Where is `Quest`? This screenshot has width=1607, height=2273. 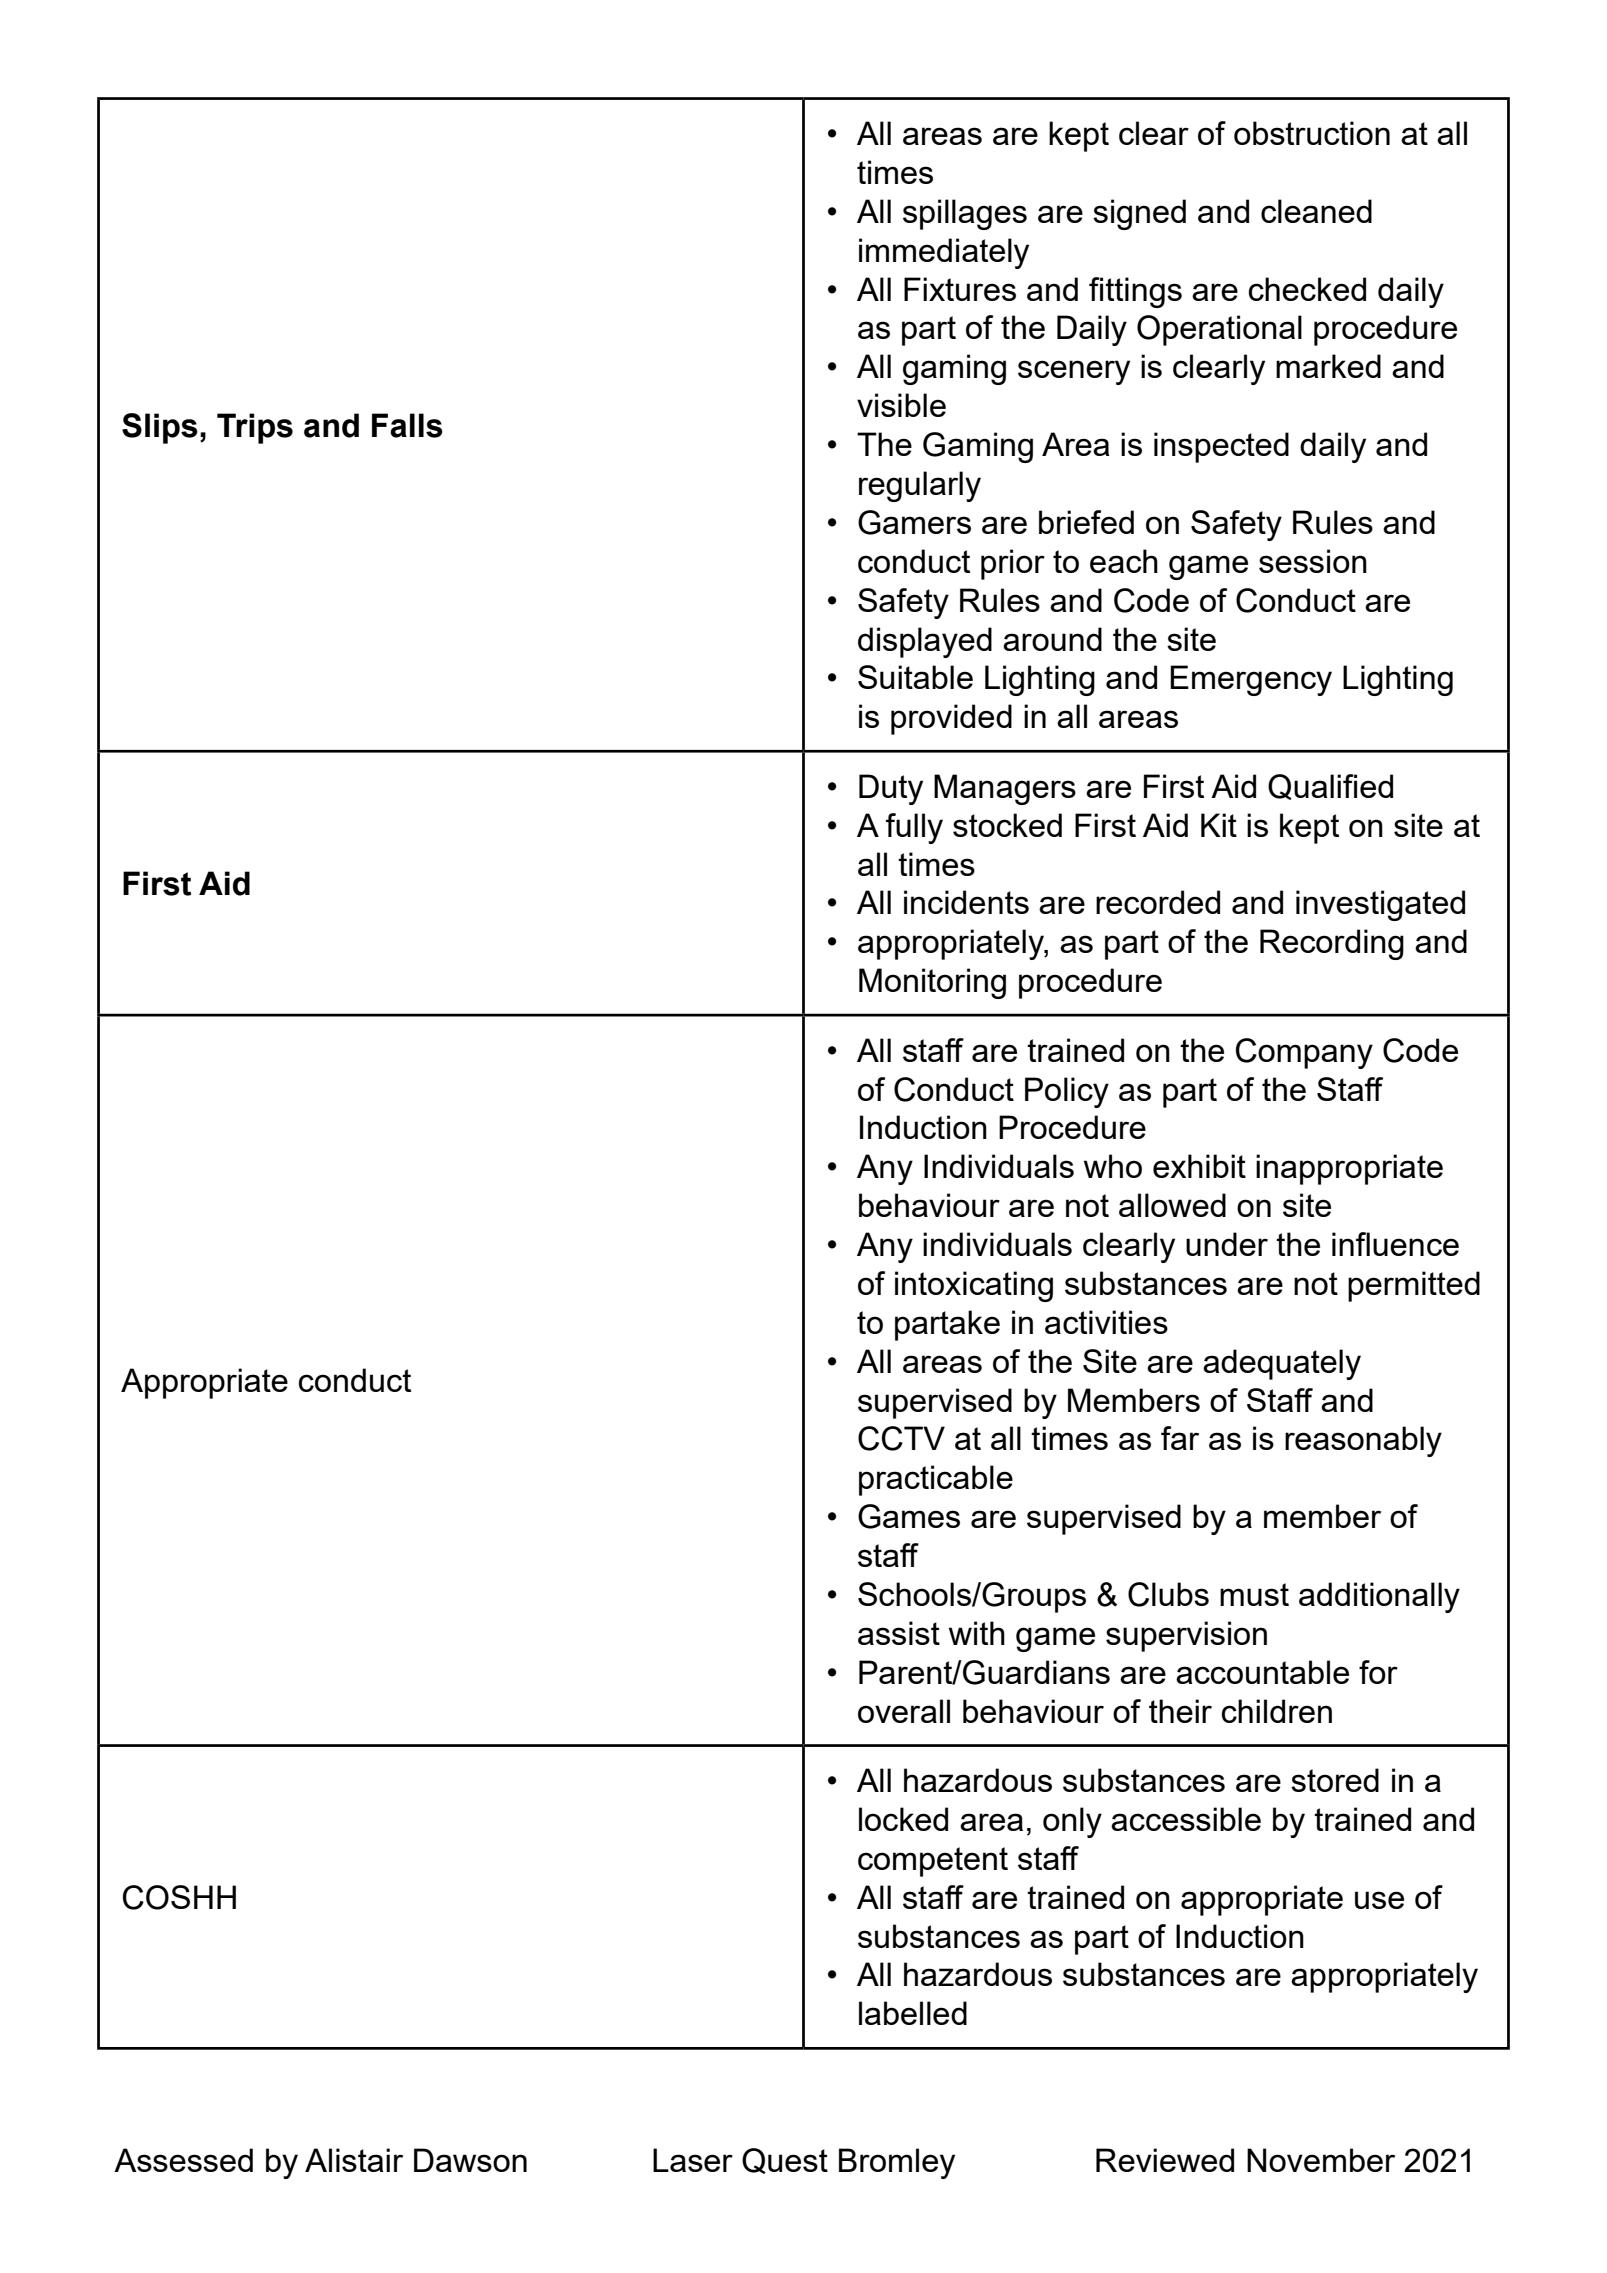
Quest is located at coordinates (785, 2161).
